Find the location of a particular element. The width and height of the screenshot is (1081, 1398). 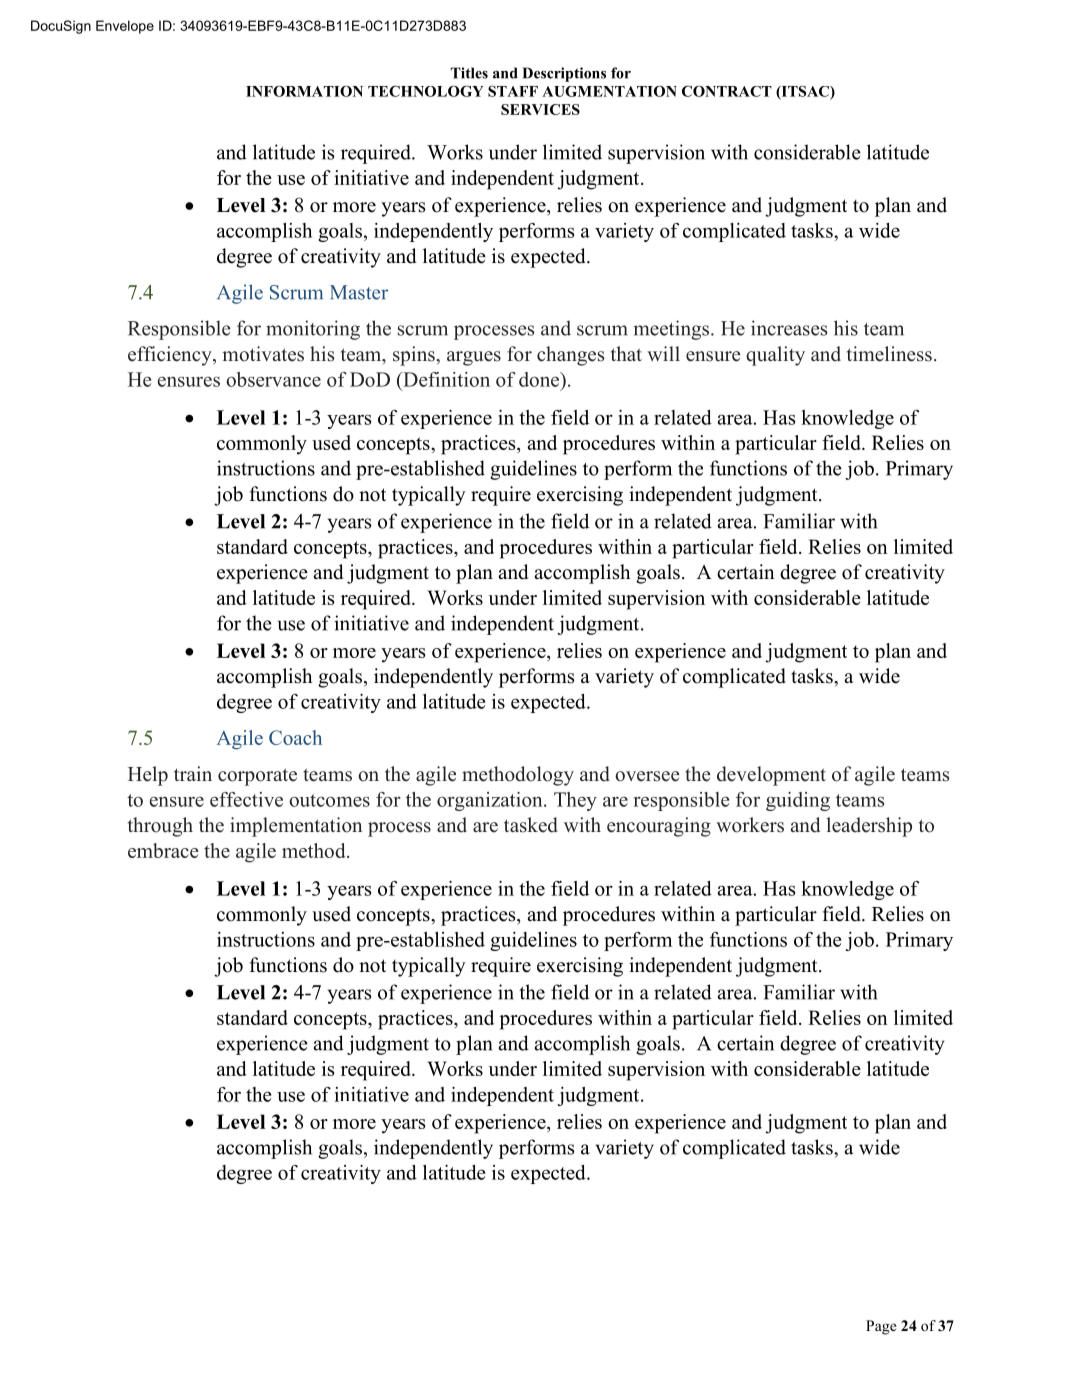

tasked is located at coordinates (531, 825).
